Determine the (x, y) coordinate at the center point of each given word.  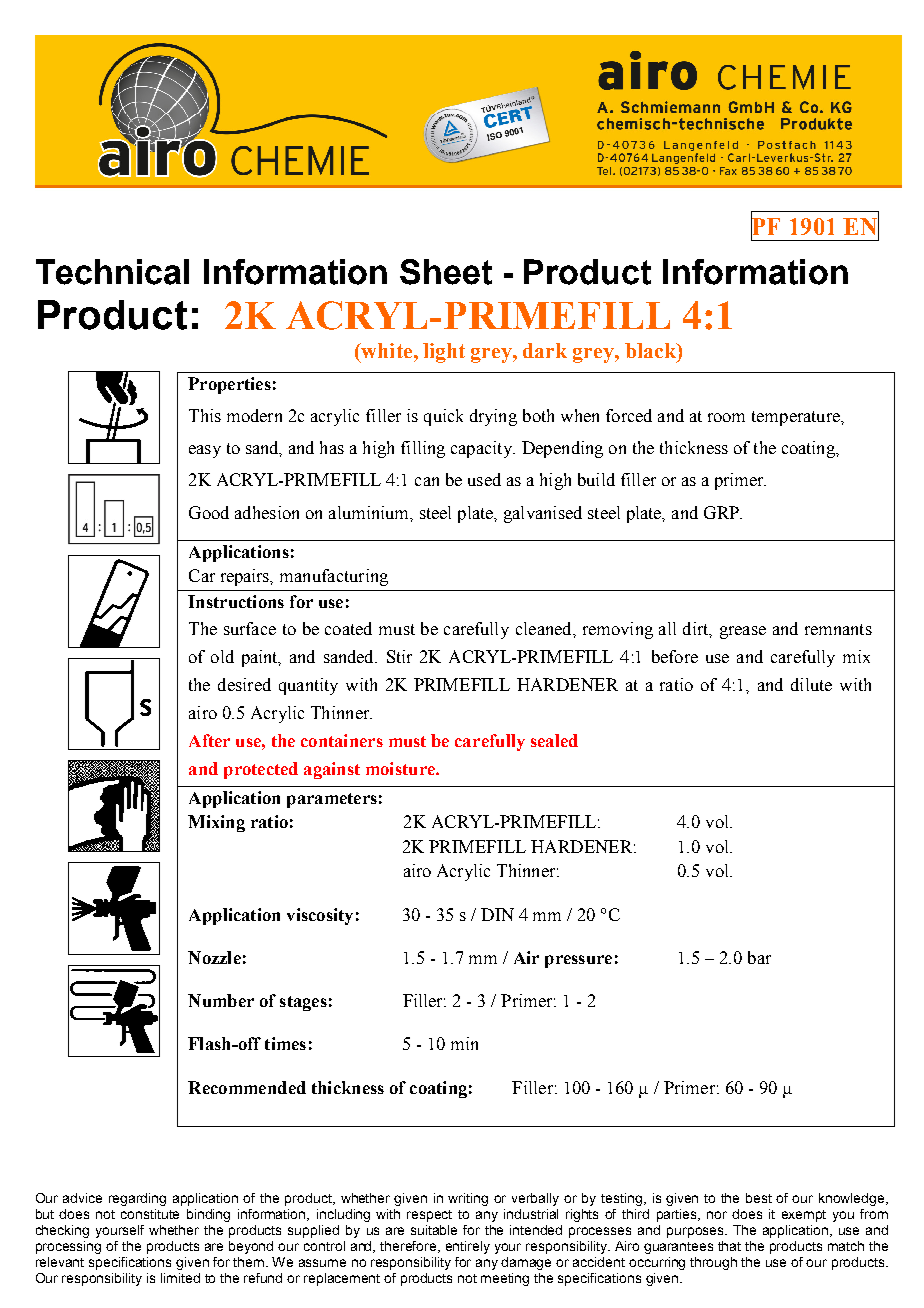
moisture (401, 768)
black (652, 352)
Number (221, 1000)
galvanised (543, 514)
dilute (811, 684)
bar (759, 957)
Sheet (446, 272)
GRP (722, 512)
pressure (578, 961)
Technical (112, 272)
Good (209, 512)
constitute (150, 1214)
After (209, 740)
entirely (468, 1247)
